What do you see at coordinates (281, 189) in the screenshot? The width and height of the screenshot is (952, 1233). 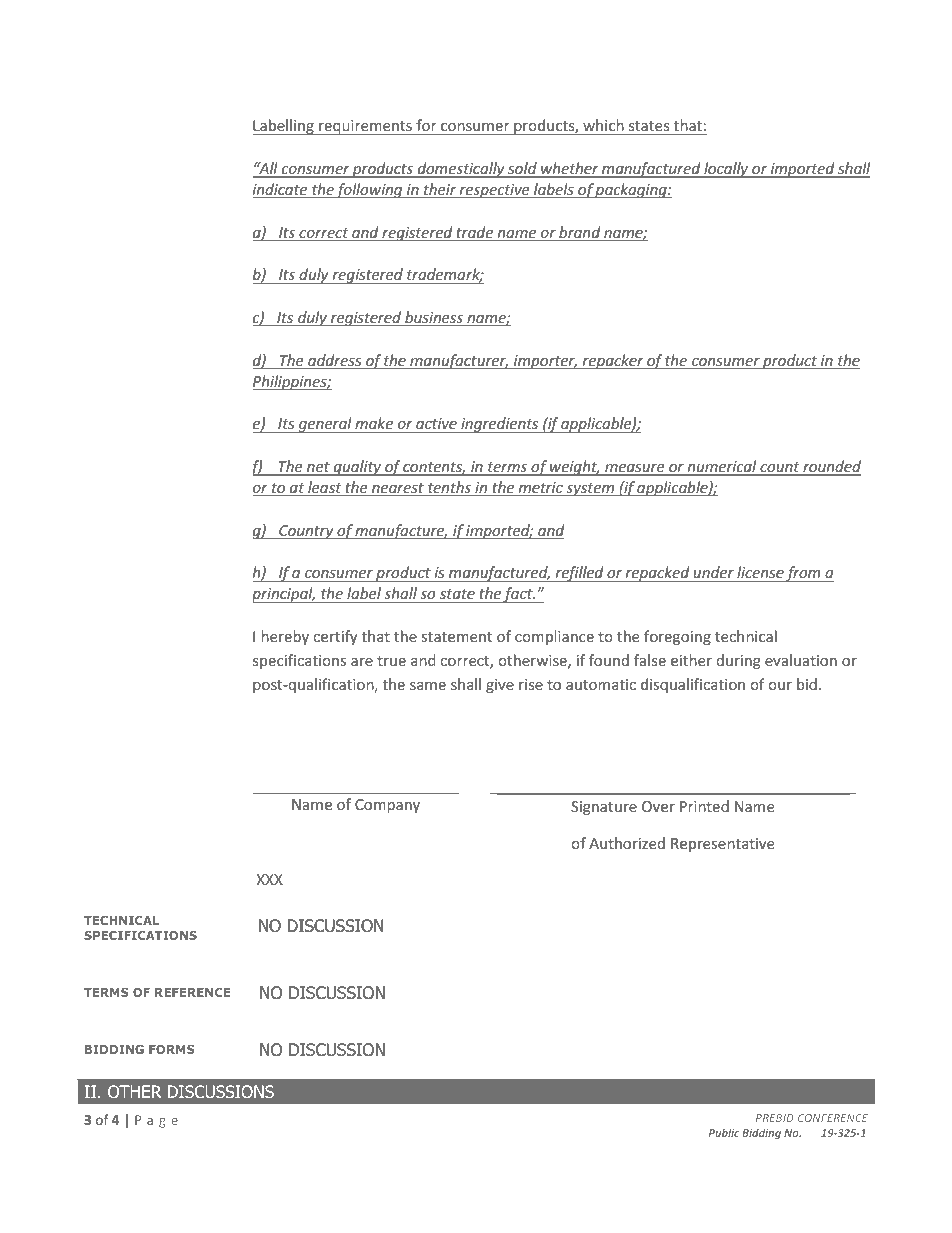 I see `indicate` at bounding box center [281, 189].
